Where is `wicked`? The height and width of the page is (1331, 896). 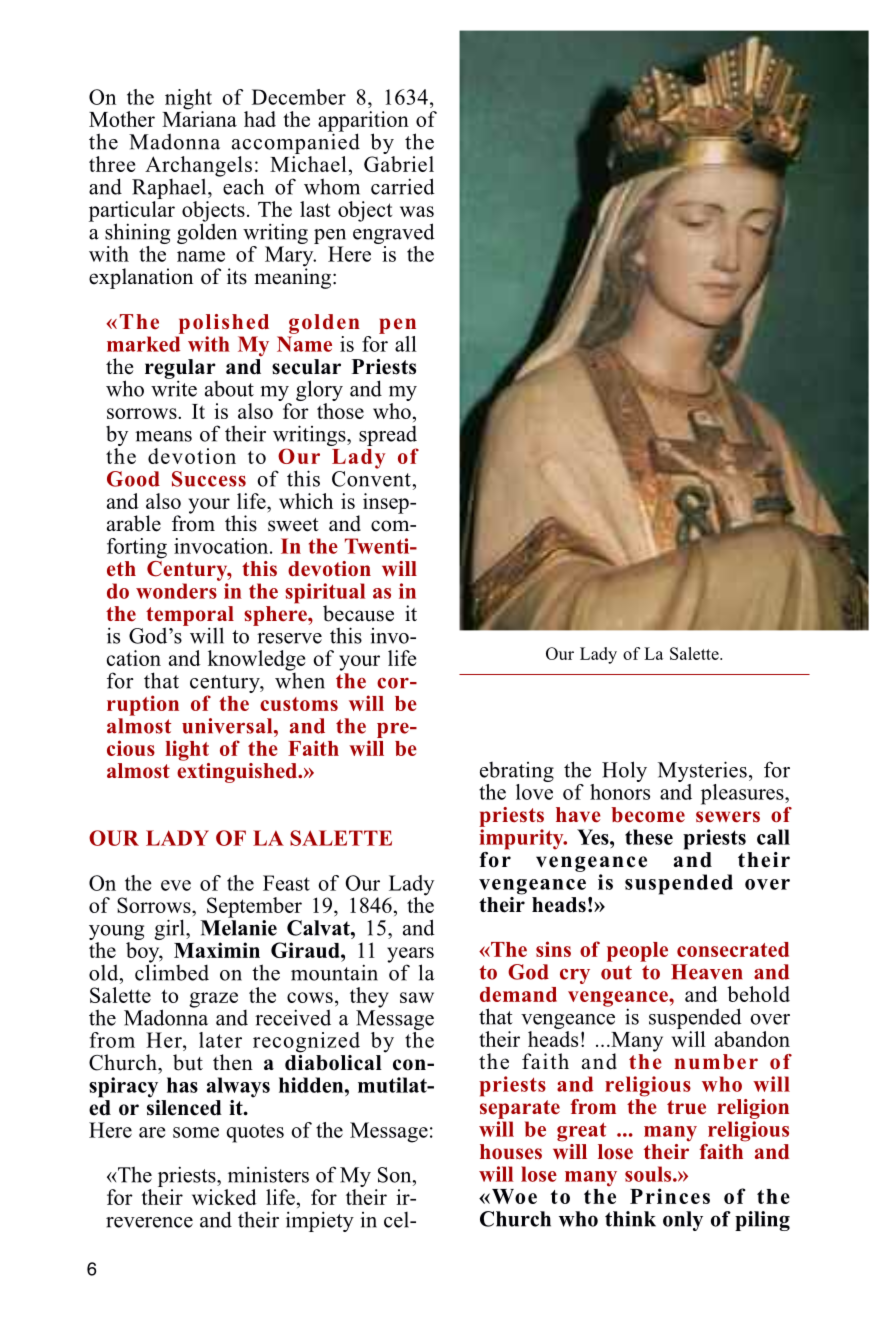 wicked is located at coordinates (224, 1197).
